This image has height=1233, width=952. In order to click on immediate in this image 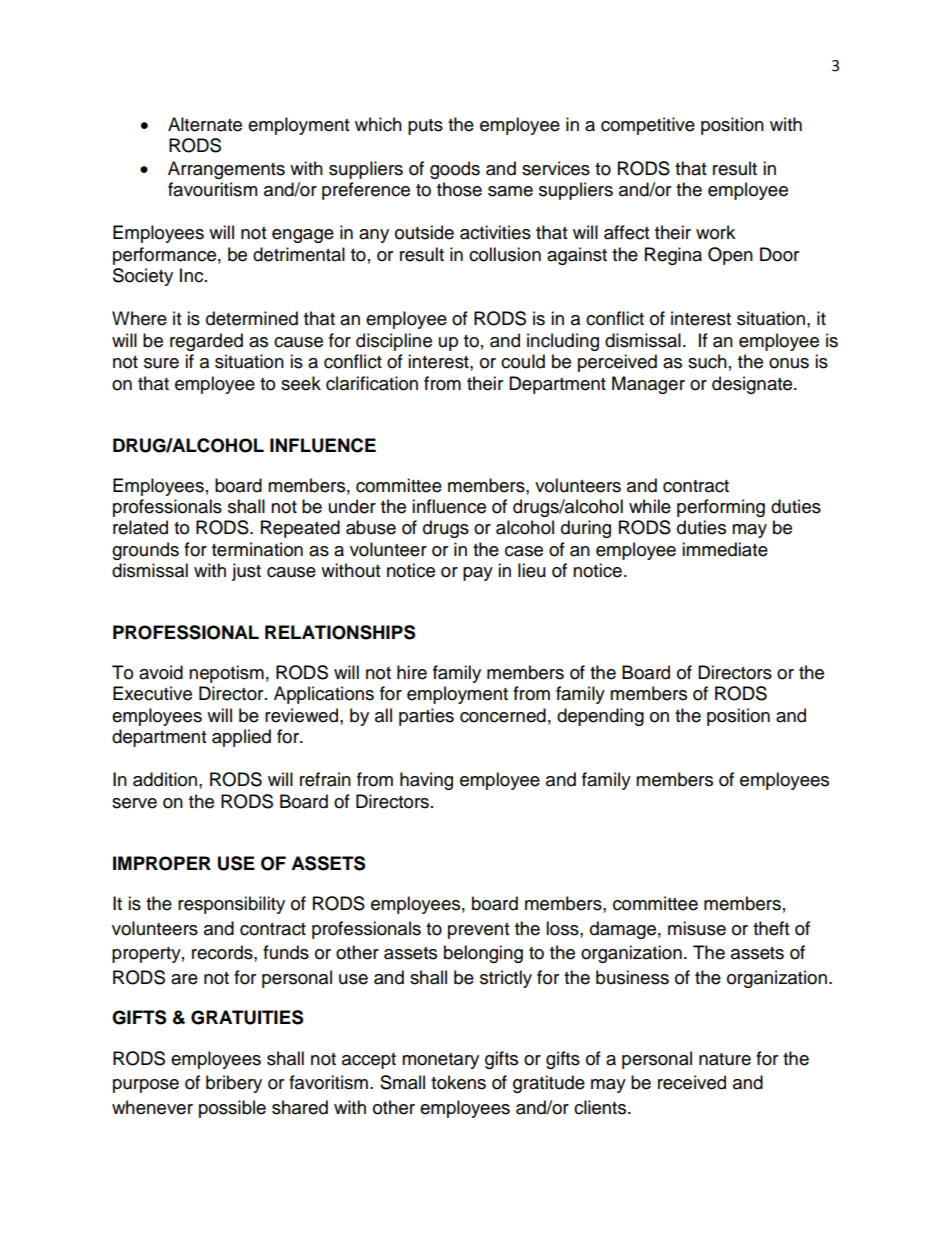, I will do `click(725, 549)`.
